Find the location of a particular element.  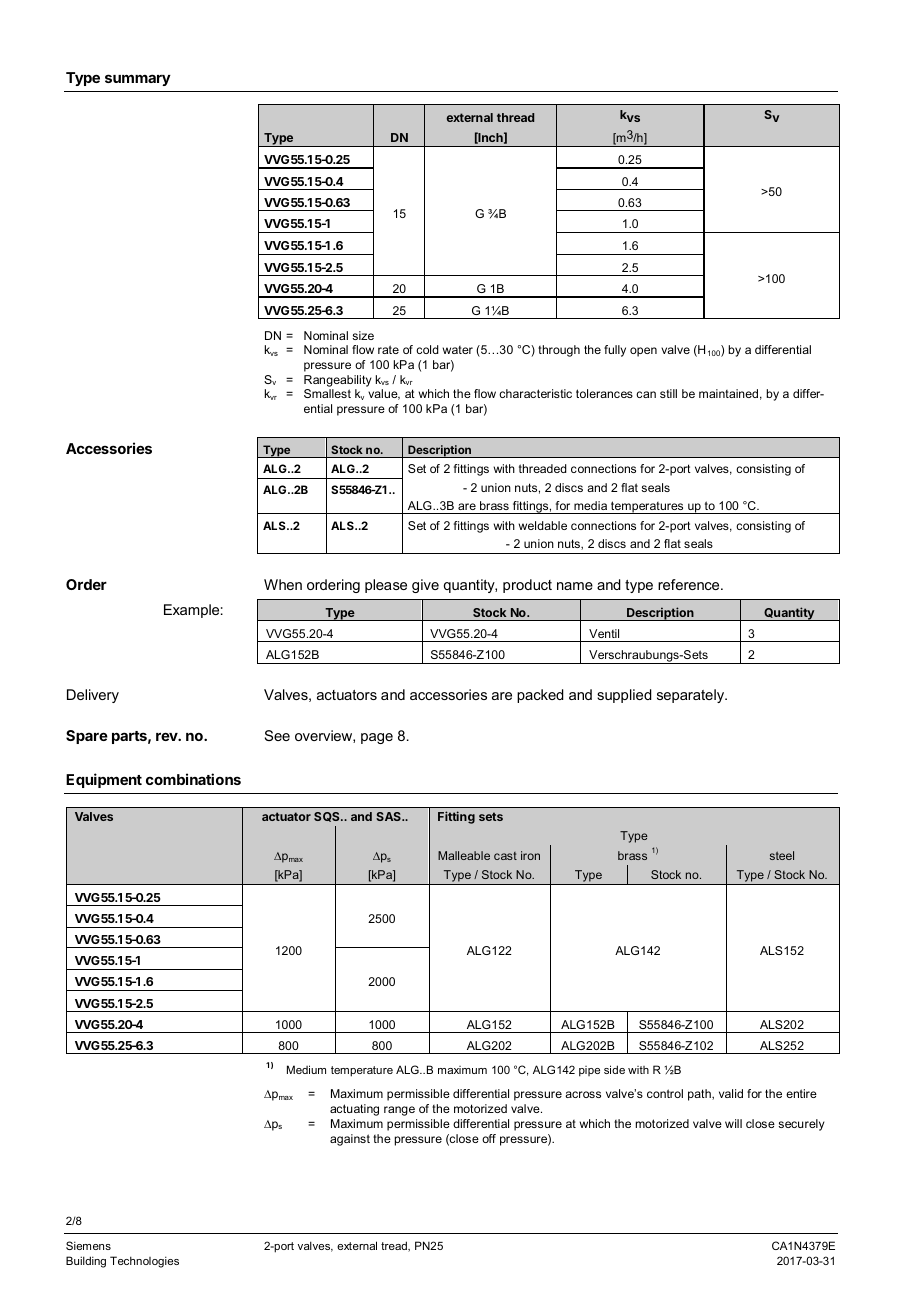

off is located at coordinates (489, 1138).
